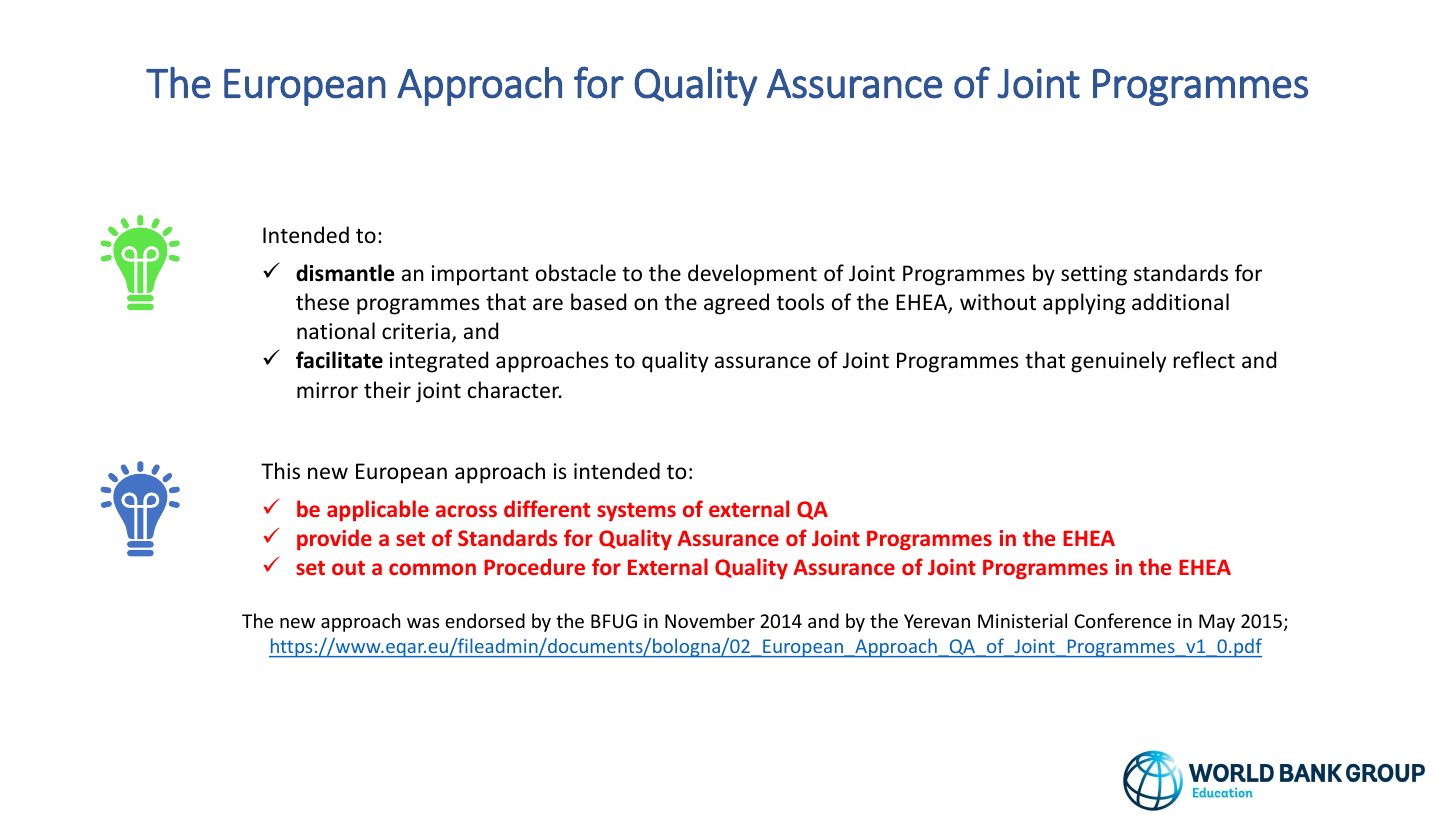  Describe the element at coordinates (636, 512) in the screenshot. I see `systems` at that location.
